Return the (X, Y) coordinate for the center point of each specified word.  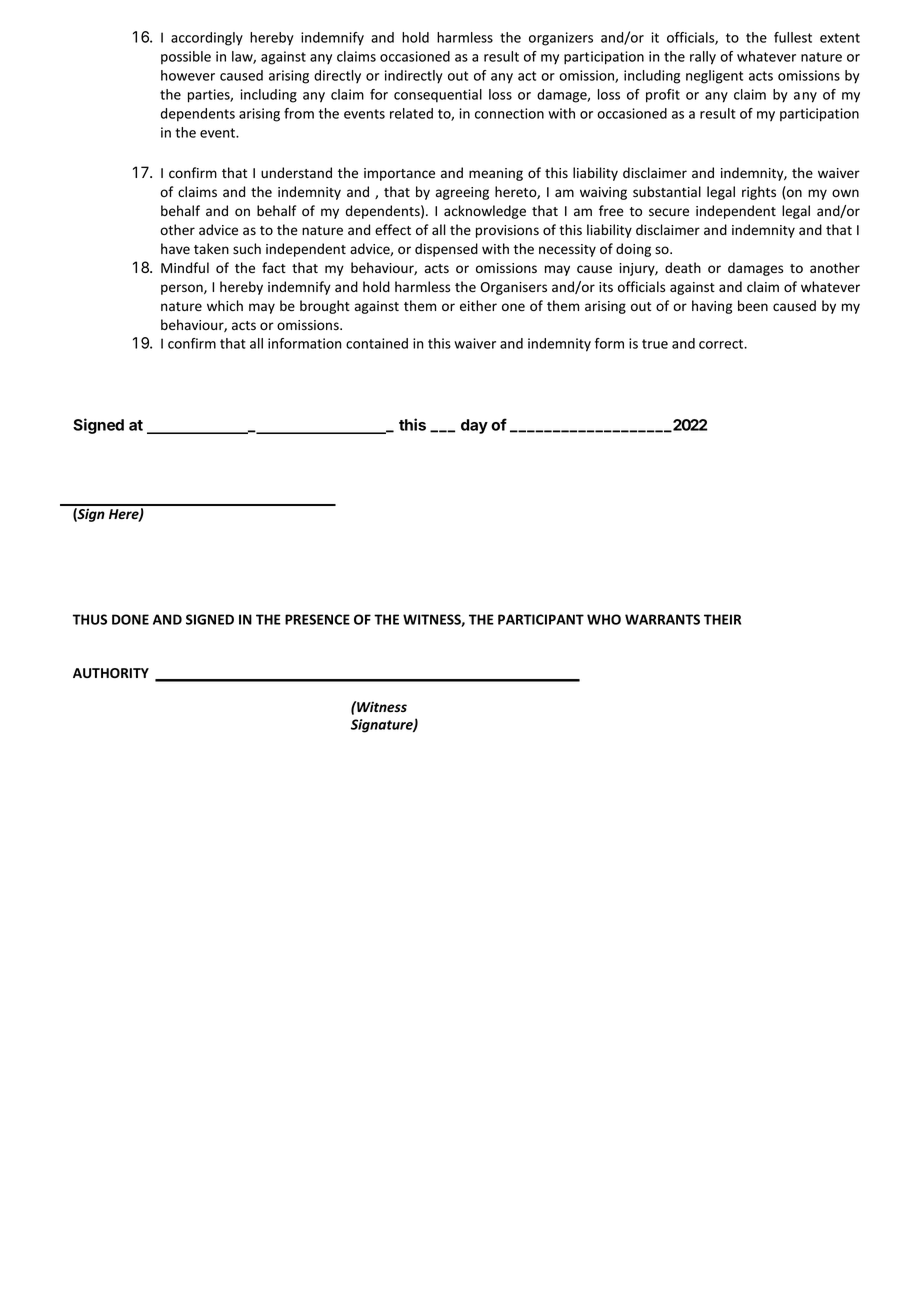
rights (759, 193)
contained (377, 343)
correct (722, 344)
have (175, 249)
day (474, 426)
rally (703, 58)
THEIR (722, 619)
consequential (438, 96)
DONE (130, 619)
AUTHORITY (111, 673)
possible (186, 58)
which (225, 305)
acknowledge (485, 212)
